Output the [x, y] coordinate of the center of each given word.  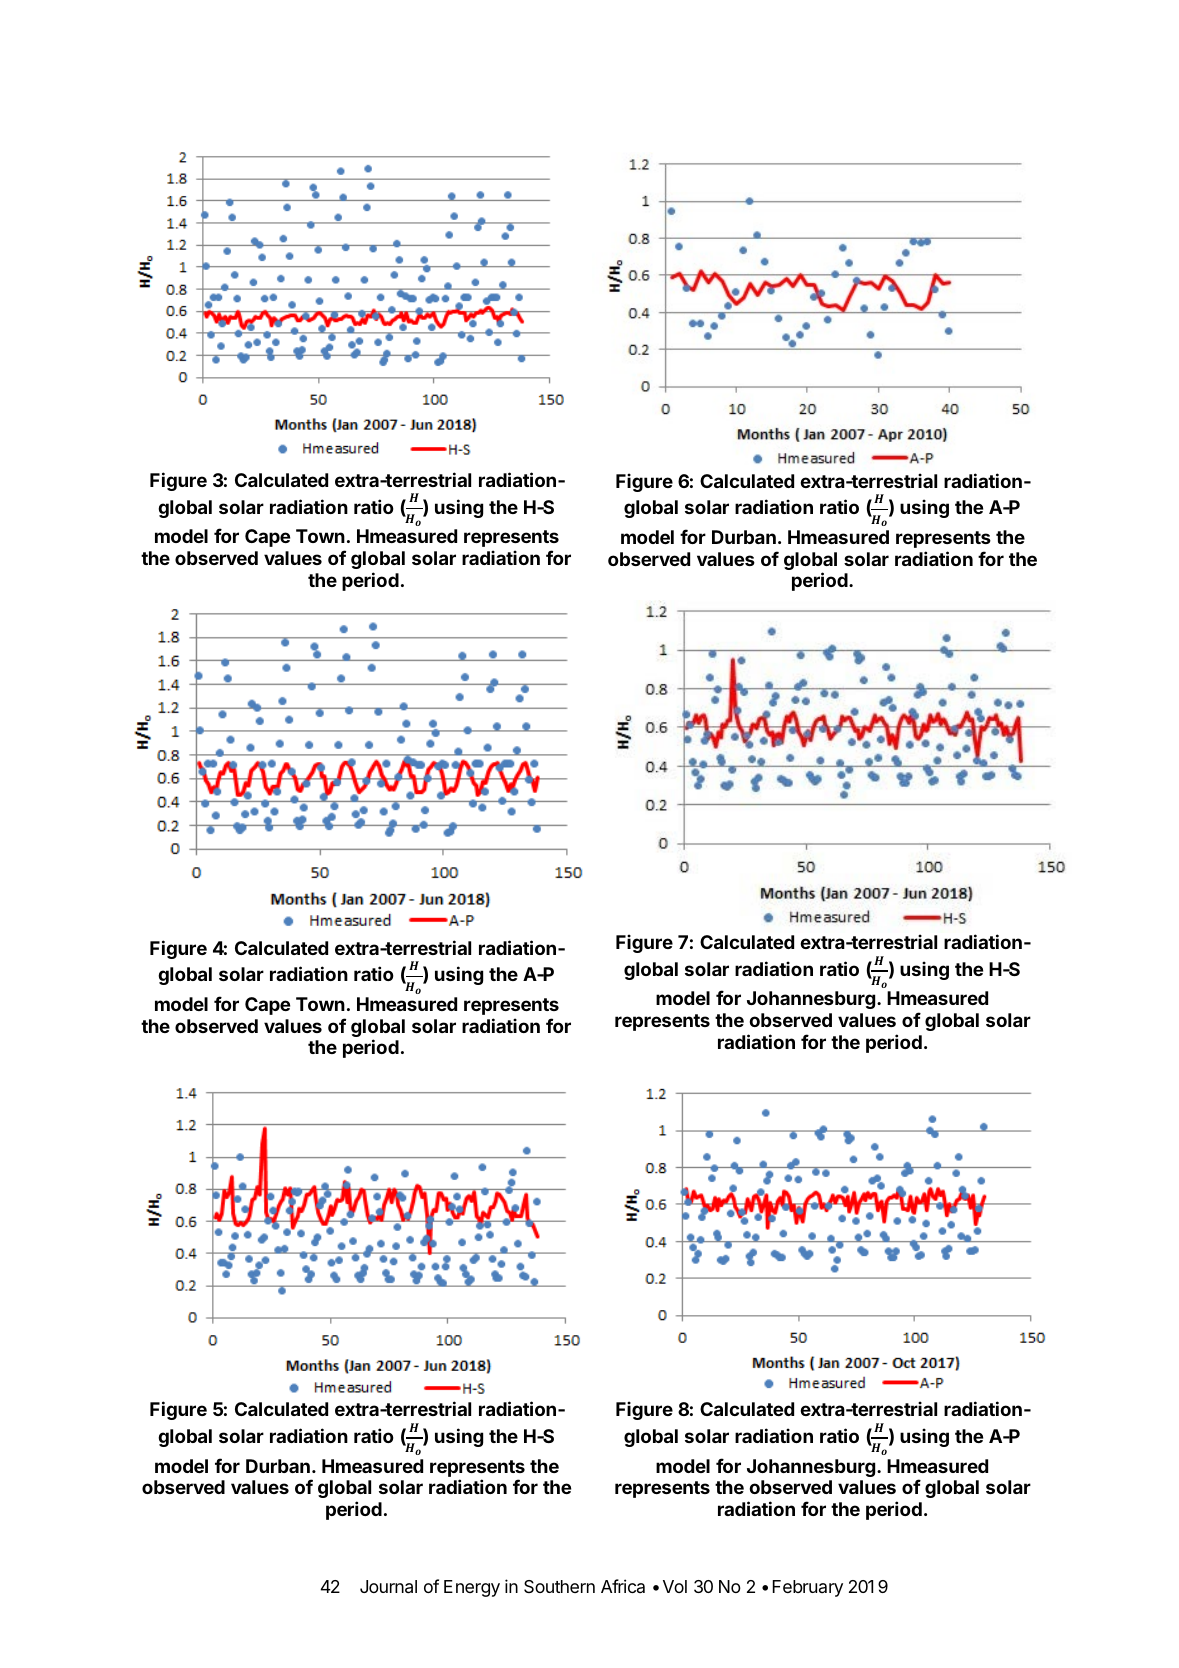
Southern [559, 1586]
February [808, 1588]
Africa [623, 1586]
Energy [472, 1588]
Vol [675, 1586]
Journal [388, 1587]
